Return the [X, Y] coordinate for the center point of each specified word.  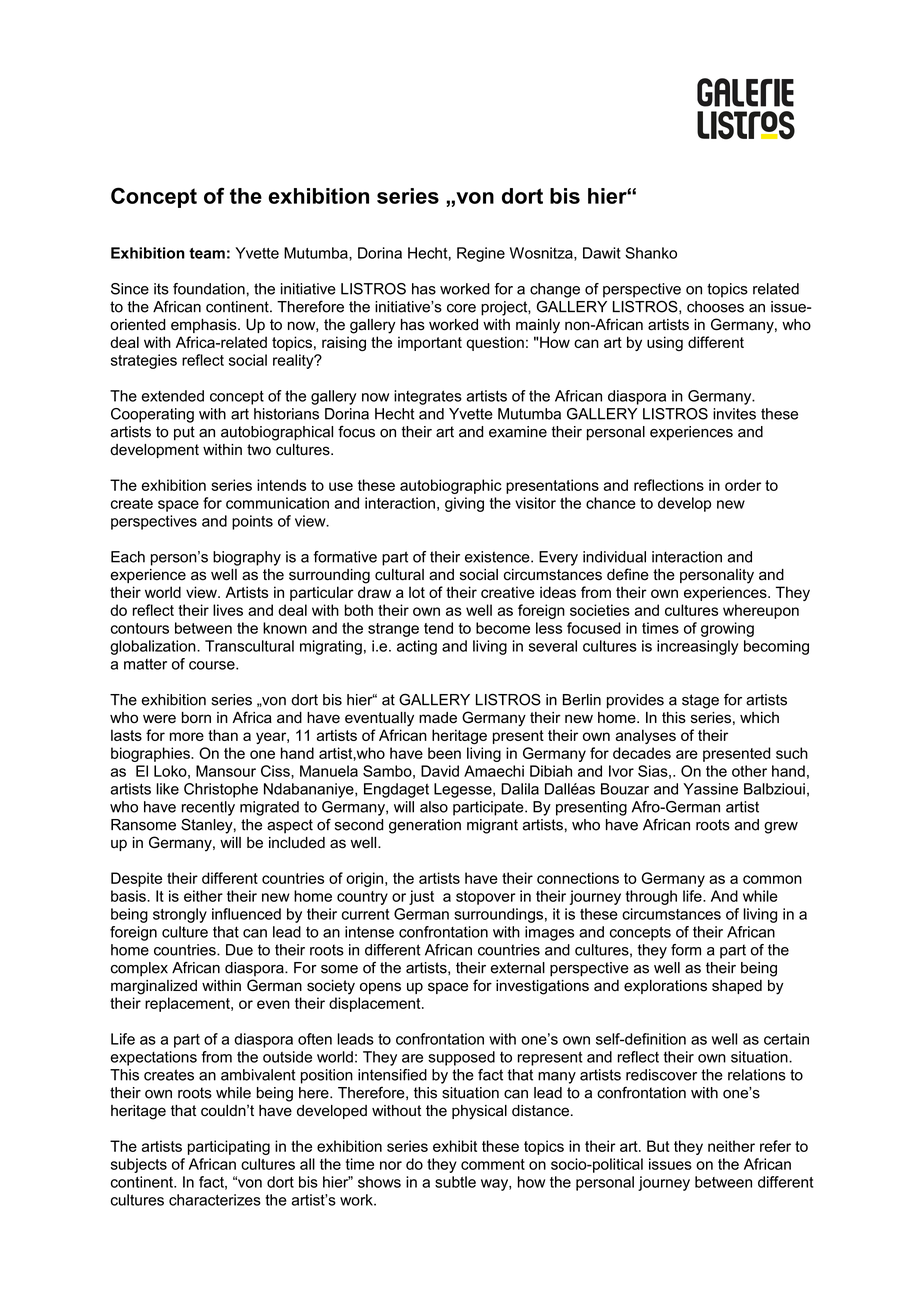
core [461, 308]
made [438, 718]
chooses [715, 307]
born [196, 718]
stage [700, 701]
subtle [455, 1182]
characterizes [215, 1200]
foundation [209, 289]
